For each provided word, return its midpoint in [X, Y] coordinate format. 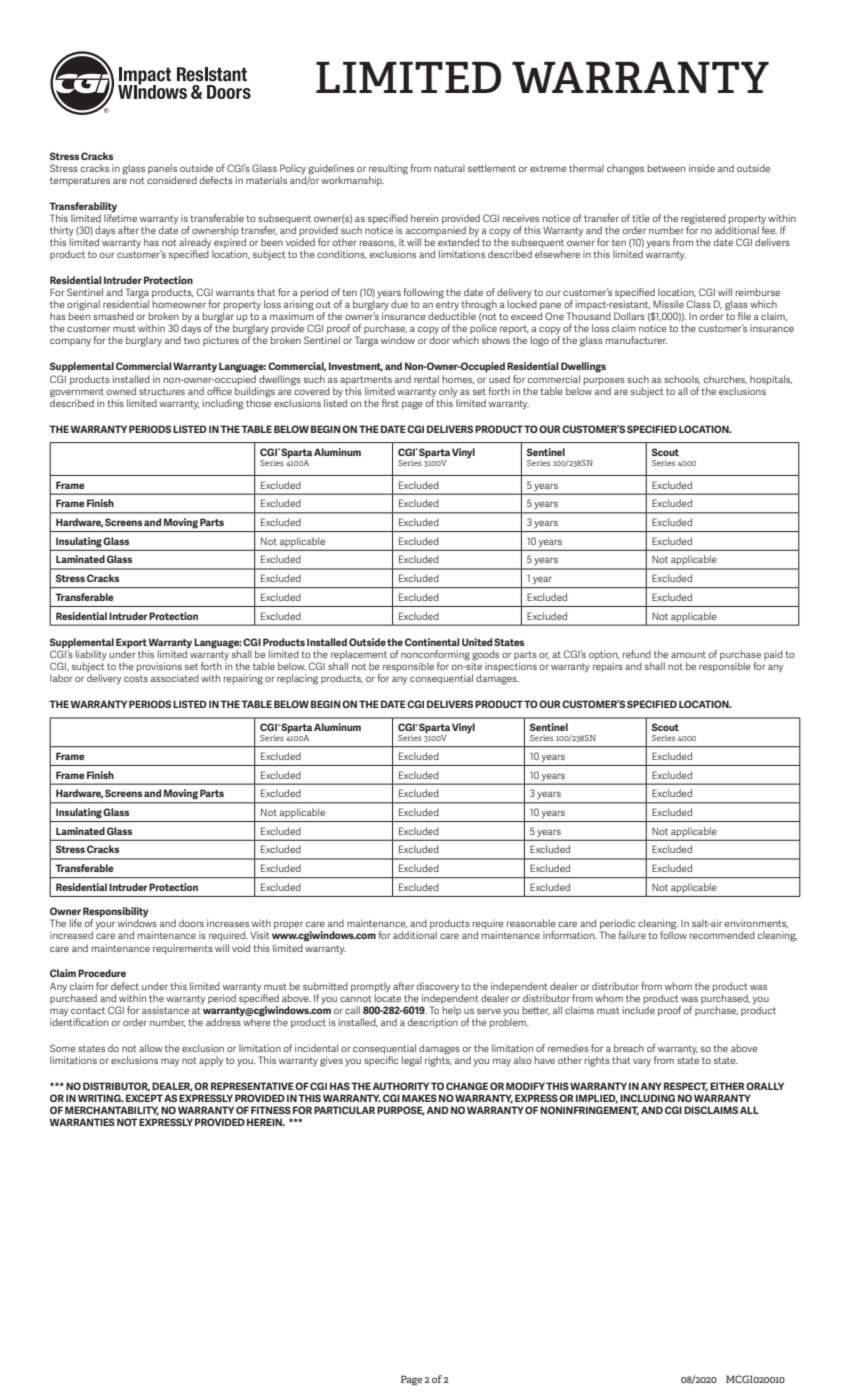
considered [172, 180]
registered [703, 220]
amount [688, 654]
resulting [388, 169]
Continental [432, 642]
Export [131, 643]
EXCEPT [144, 1098]
